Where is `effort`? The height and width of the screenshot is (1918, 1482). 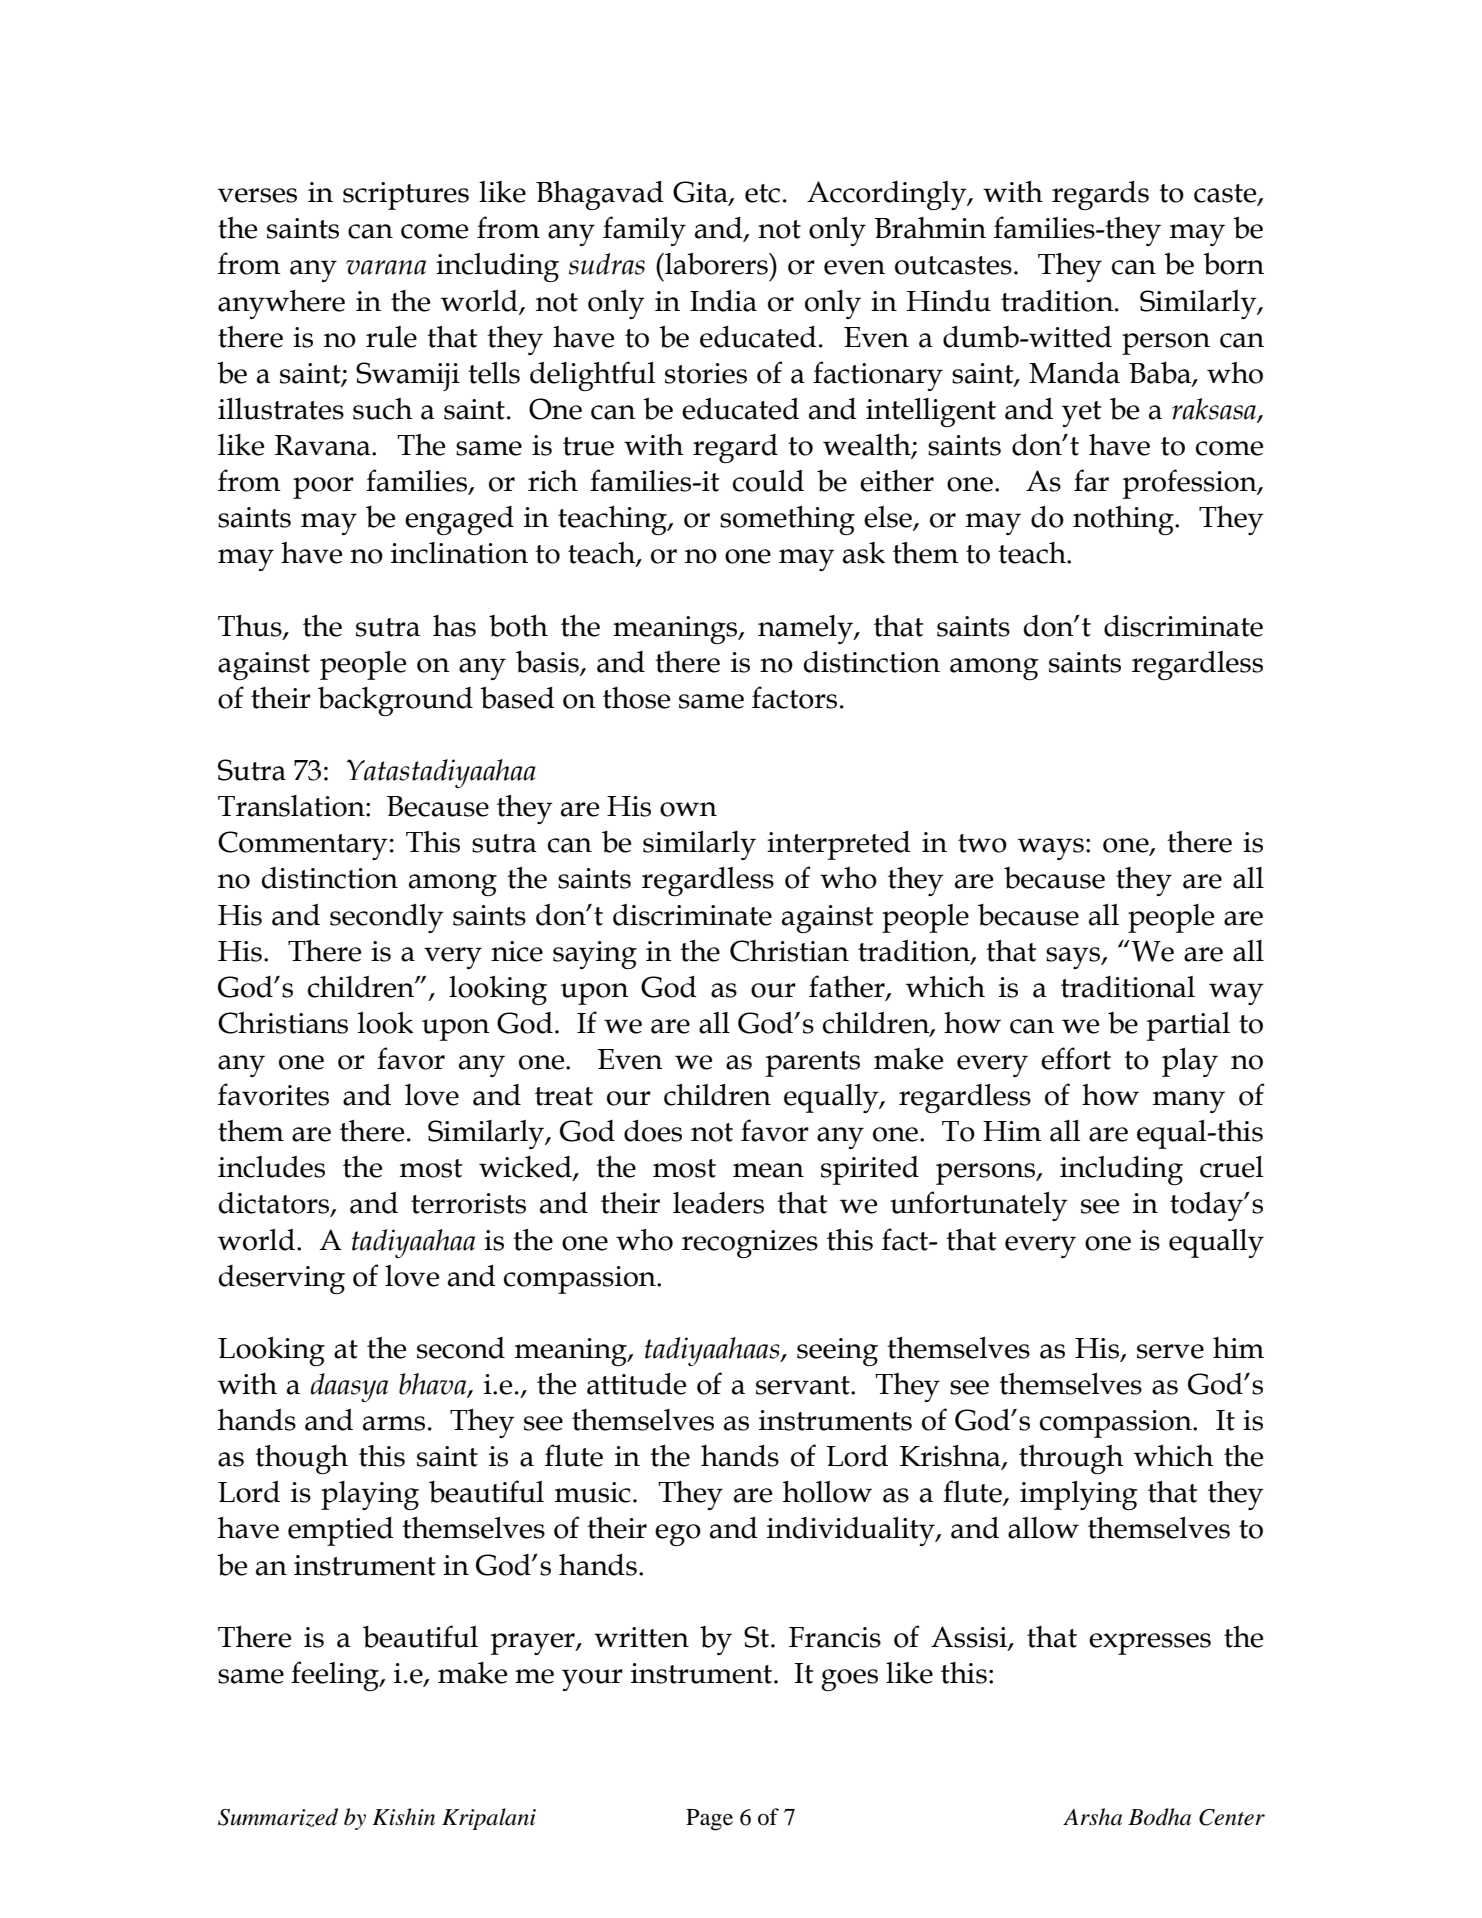 effort is located at coordinates (1076, 1058).
